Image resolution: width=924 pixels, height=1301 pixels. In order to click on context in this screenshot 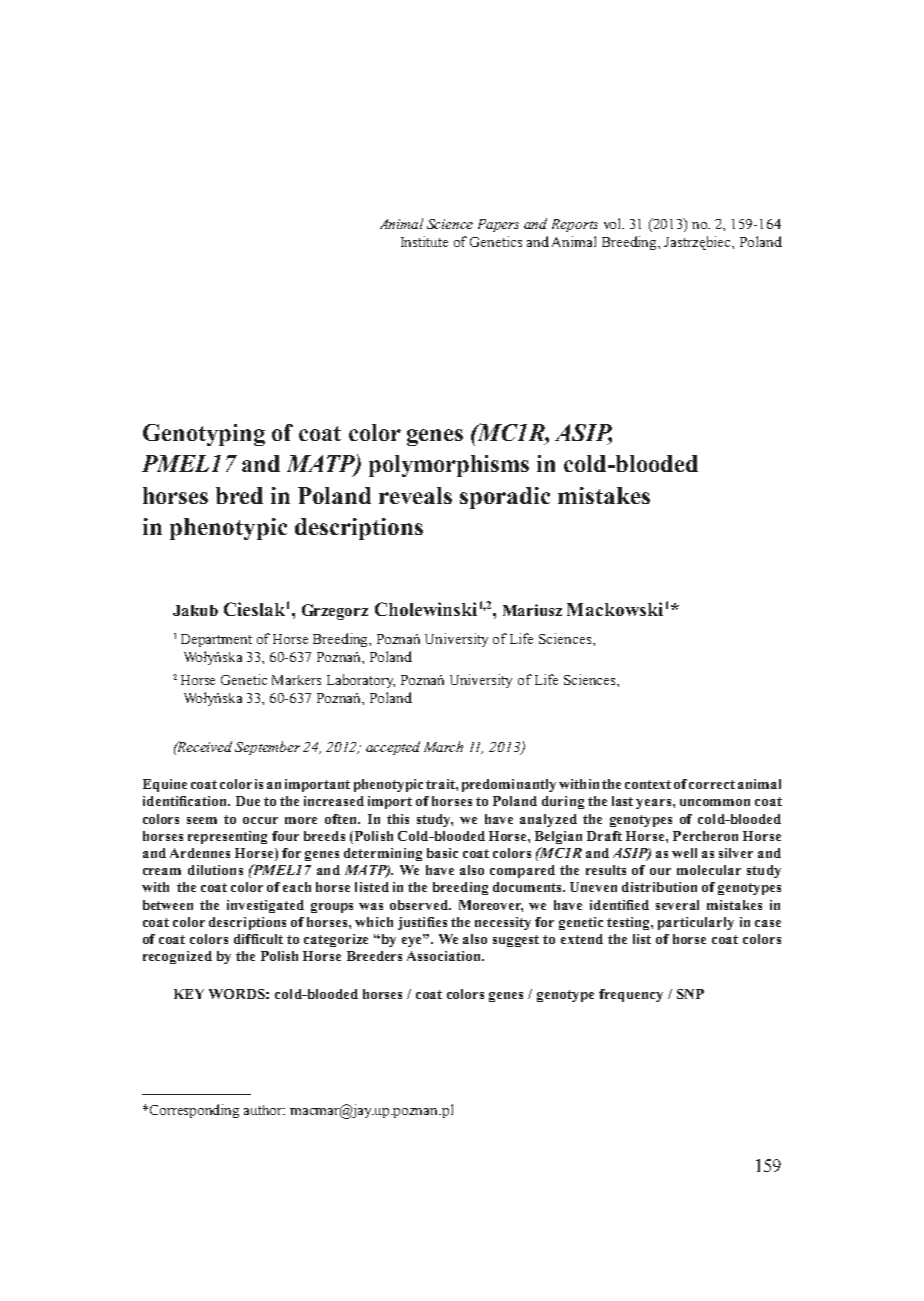, I will do `click(648, 784)`.
